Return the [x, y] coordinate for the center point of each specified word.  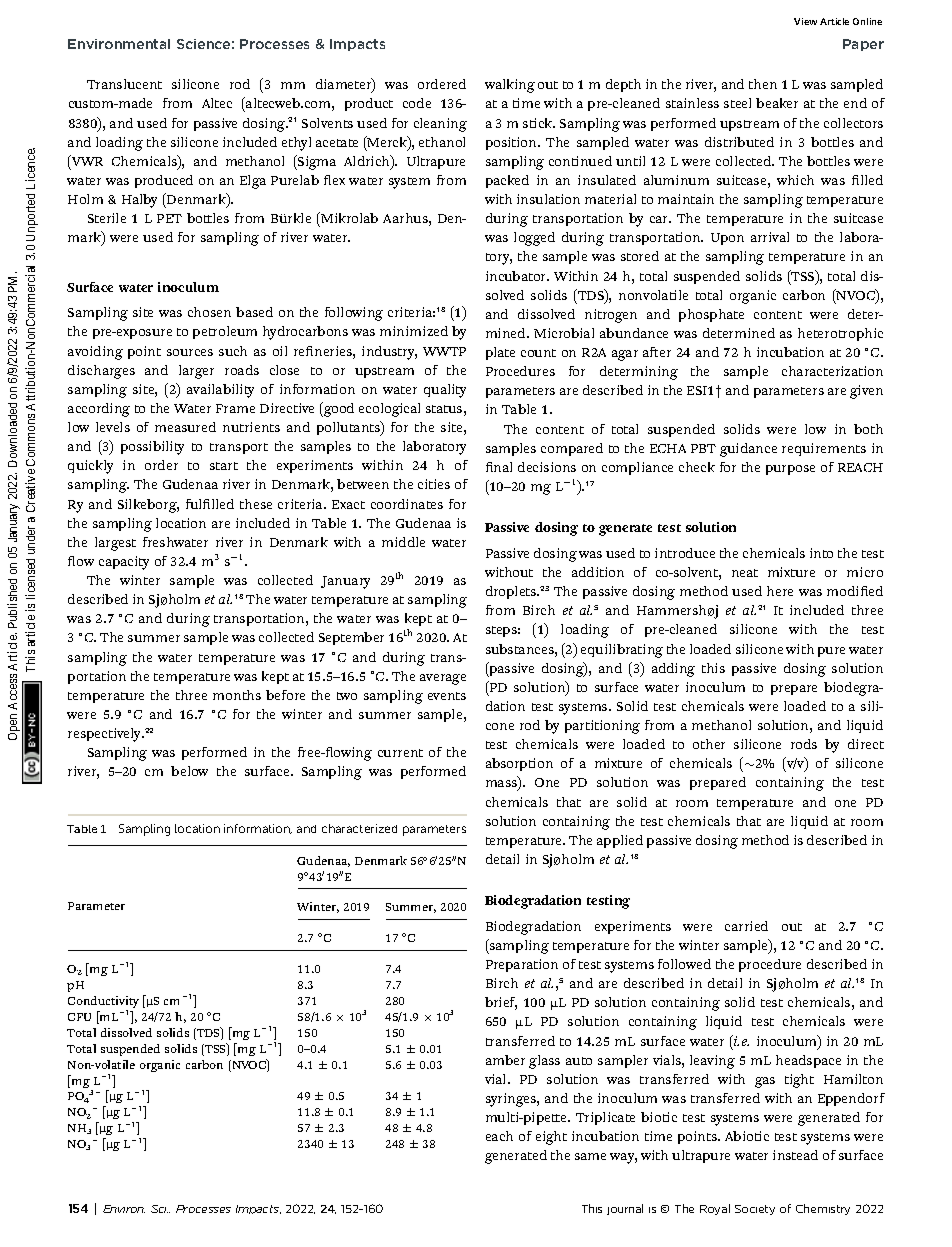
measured [185, 427]
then [763, 84]
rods [804, 744]
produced [164, 181]
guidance [748, 450]
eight [551, 1138]
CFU [79, 1017]
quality [445, 391]
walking [510, 86]
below [189, 771]
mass [502, 785]
